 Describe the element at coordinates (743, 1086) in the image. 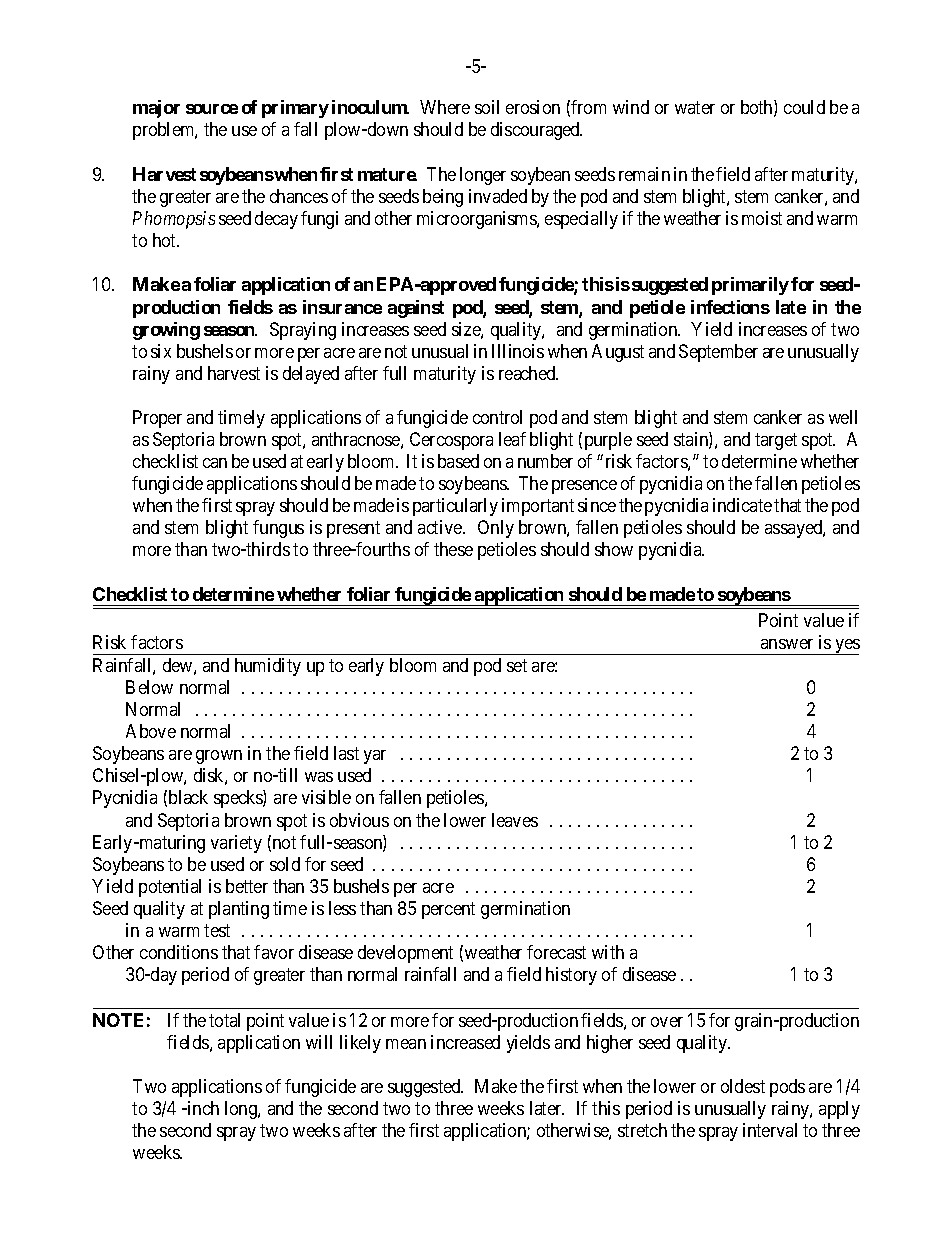

I see `oldest` at that location.
